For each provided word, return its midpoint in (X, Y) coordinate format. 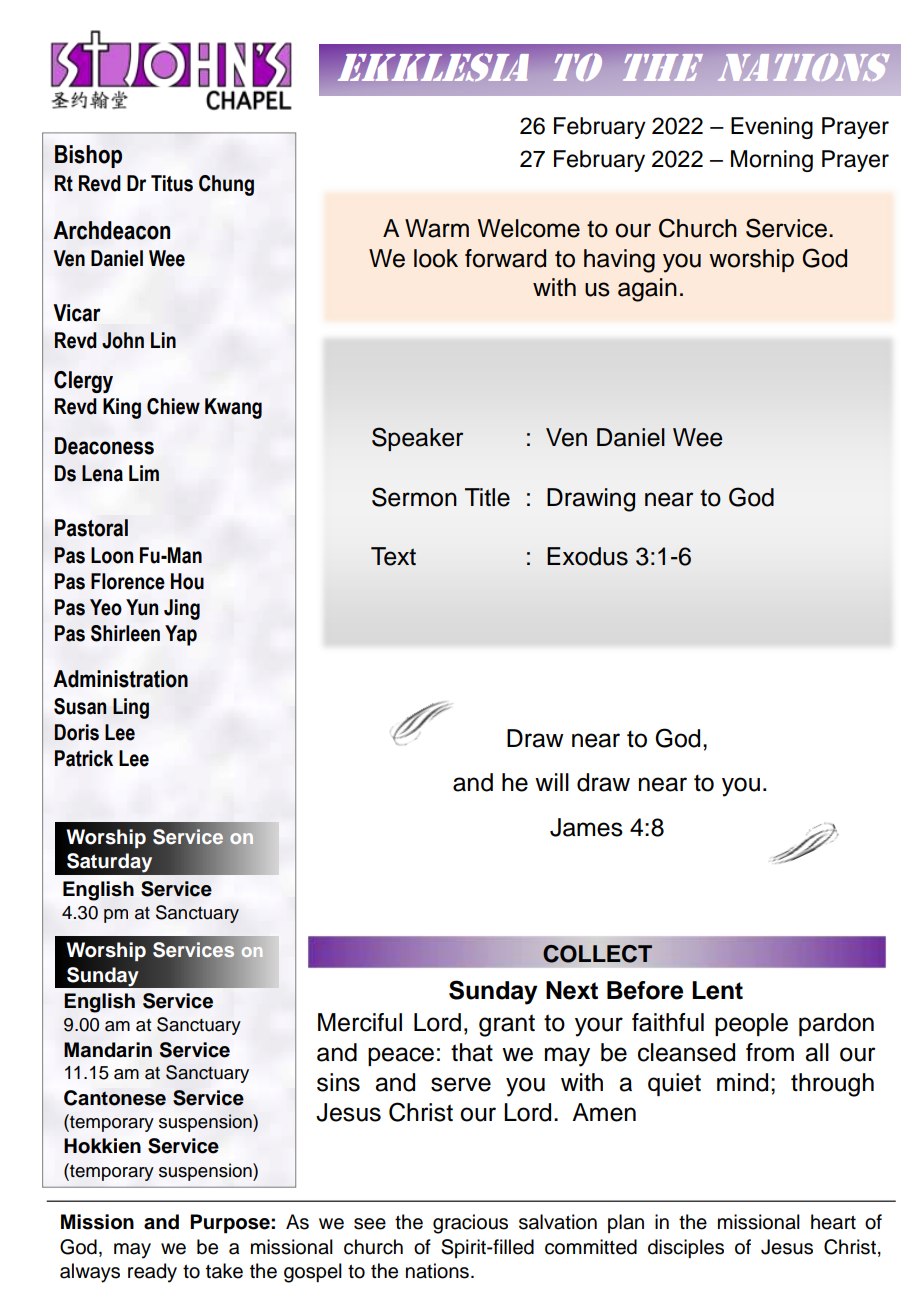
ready (152, 1273)
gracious (470, 1224)
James (586, 827)
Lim (144, 473)
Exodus (587, 556)
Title (487, 497)
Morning (772, 161)
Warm (437, 228)
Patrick (84, 758)
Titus (172, 183)
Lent (717, 990)
